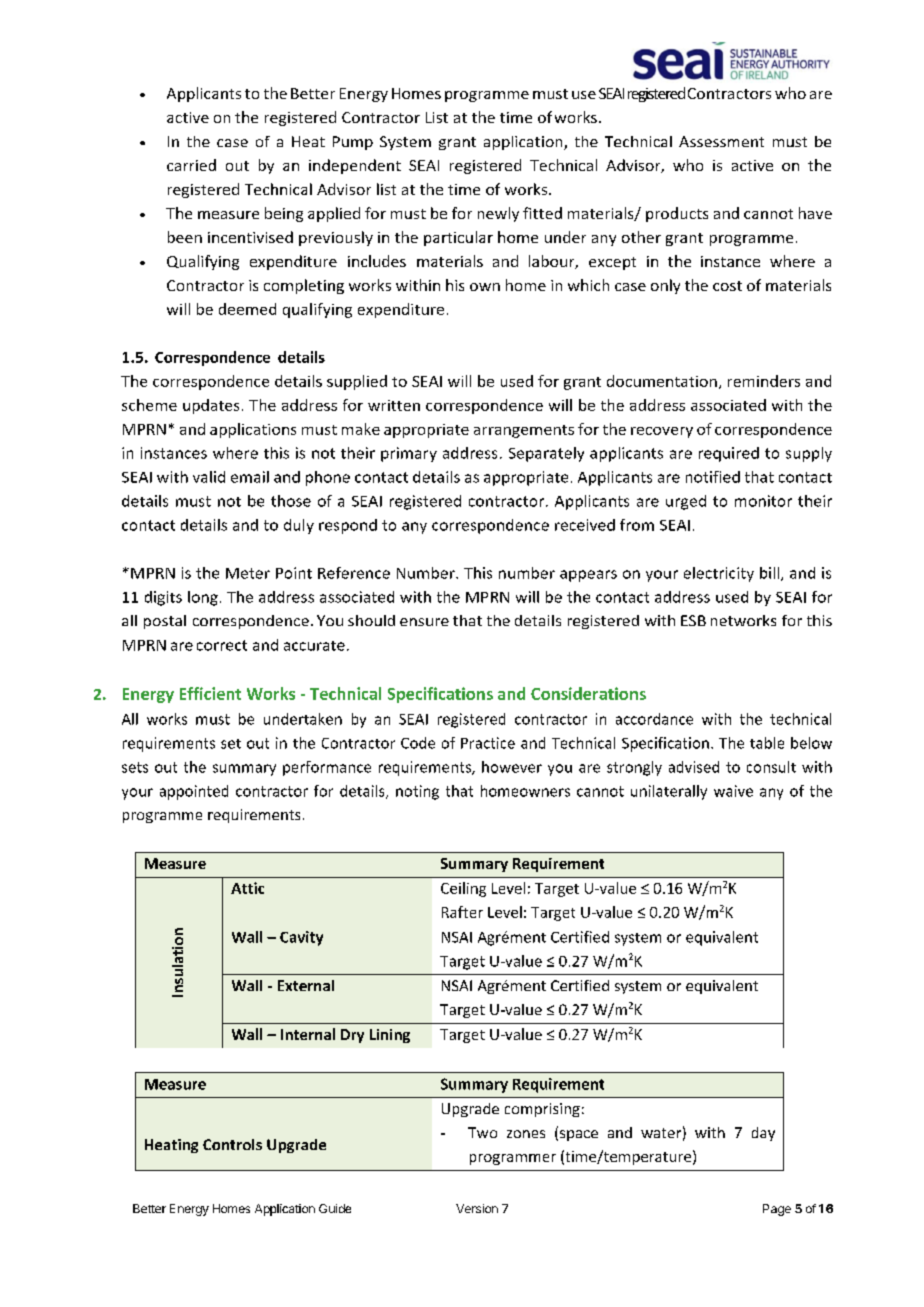 The image size is (924, 1307). Describe the element at coordinates (764, 381) in the screenshot. I see `reminders` at that location.
